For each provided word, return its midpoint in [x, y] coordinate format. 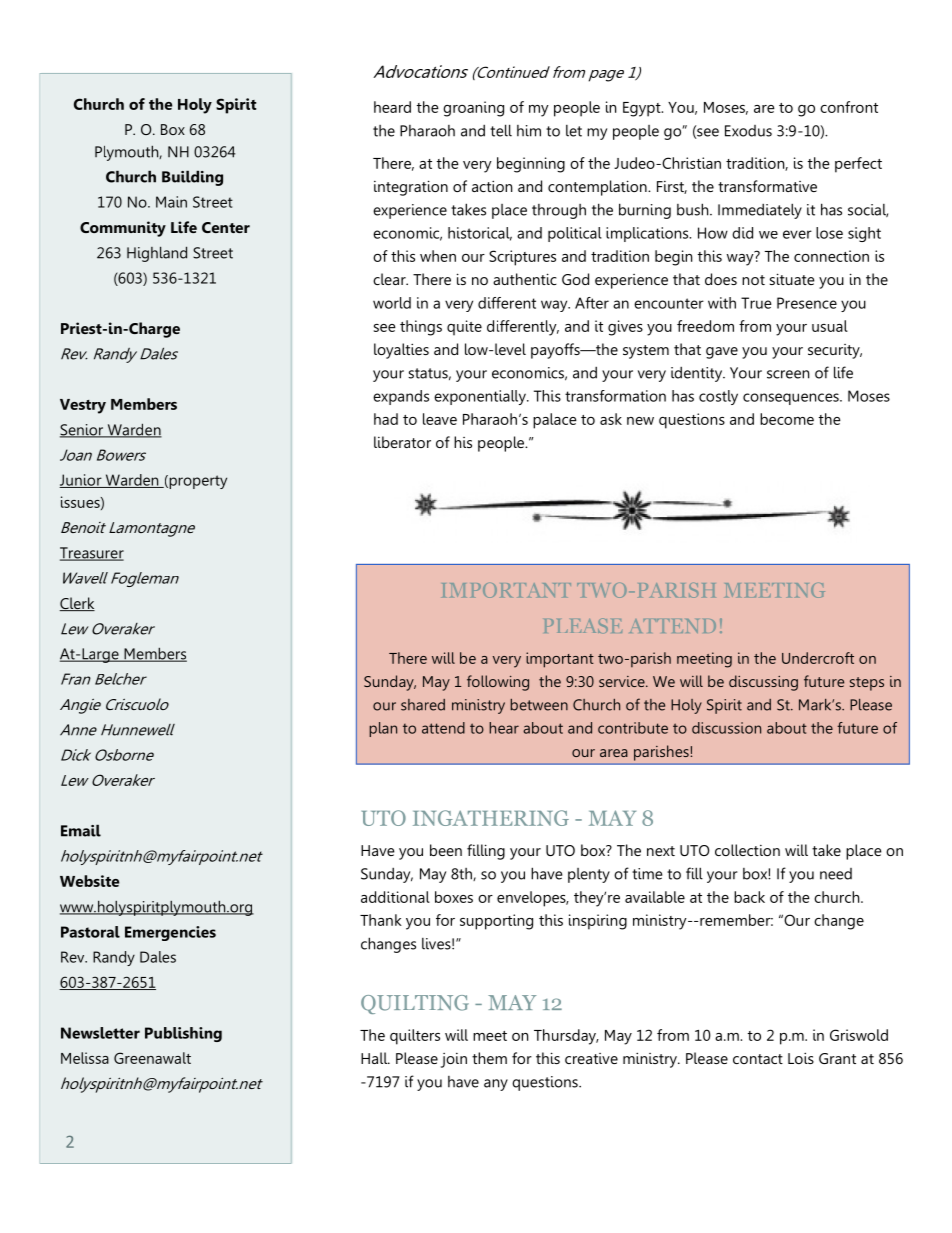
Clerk [77, 604]
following [498, 683]
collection [747, 850]
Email [81, 830]
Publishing [183, 1034]
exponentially [481, 397]
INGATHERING [491, 818]
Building [192, 178]
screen [788, 374]
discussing [763, 683]
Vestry [83, 406]
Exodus [748, 131]
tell [501, 130]
